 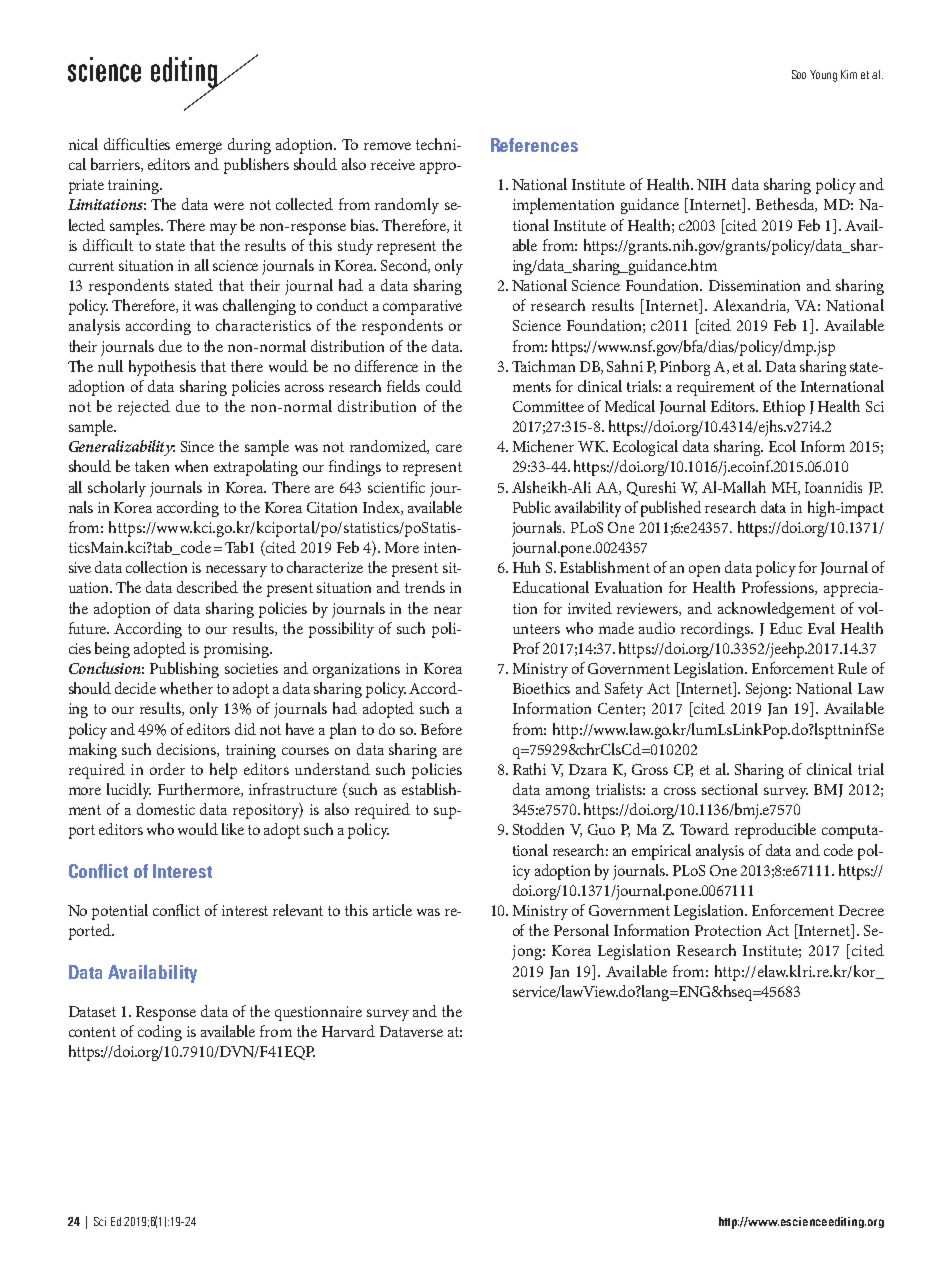 What do you see at coordinates (630, 406) in the page?
I see `Medical` at bounding box center [630, 406].
